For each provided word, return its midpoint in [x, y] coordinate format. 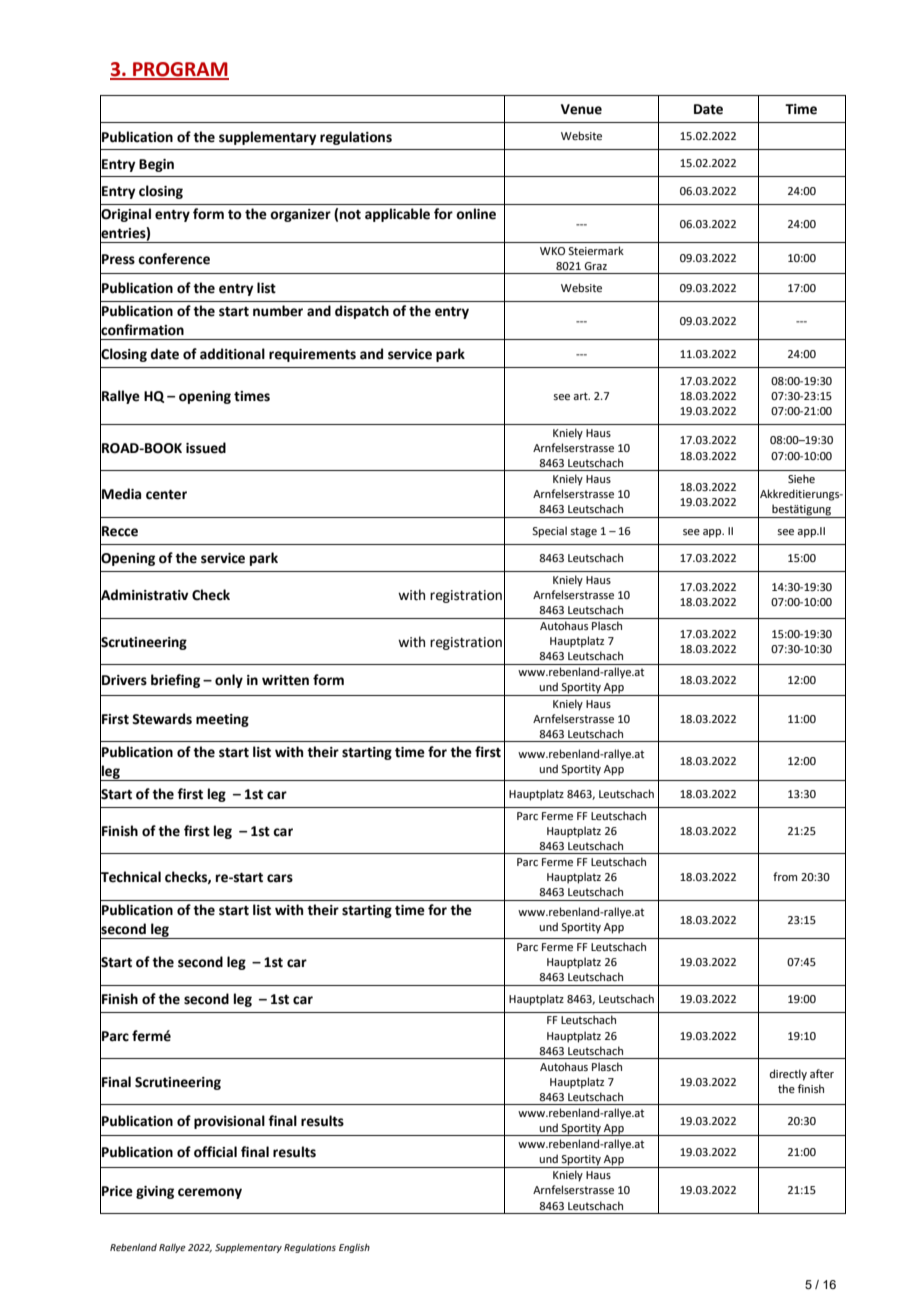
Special [549, 532]
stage [583, 532]
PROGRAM [180, 70]
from [785, 876]
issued [206, 448]
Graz [595, 266]
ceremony [210, 1193]
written [285, 680]
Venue [581, 109]
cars [280, 878]
